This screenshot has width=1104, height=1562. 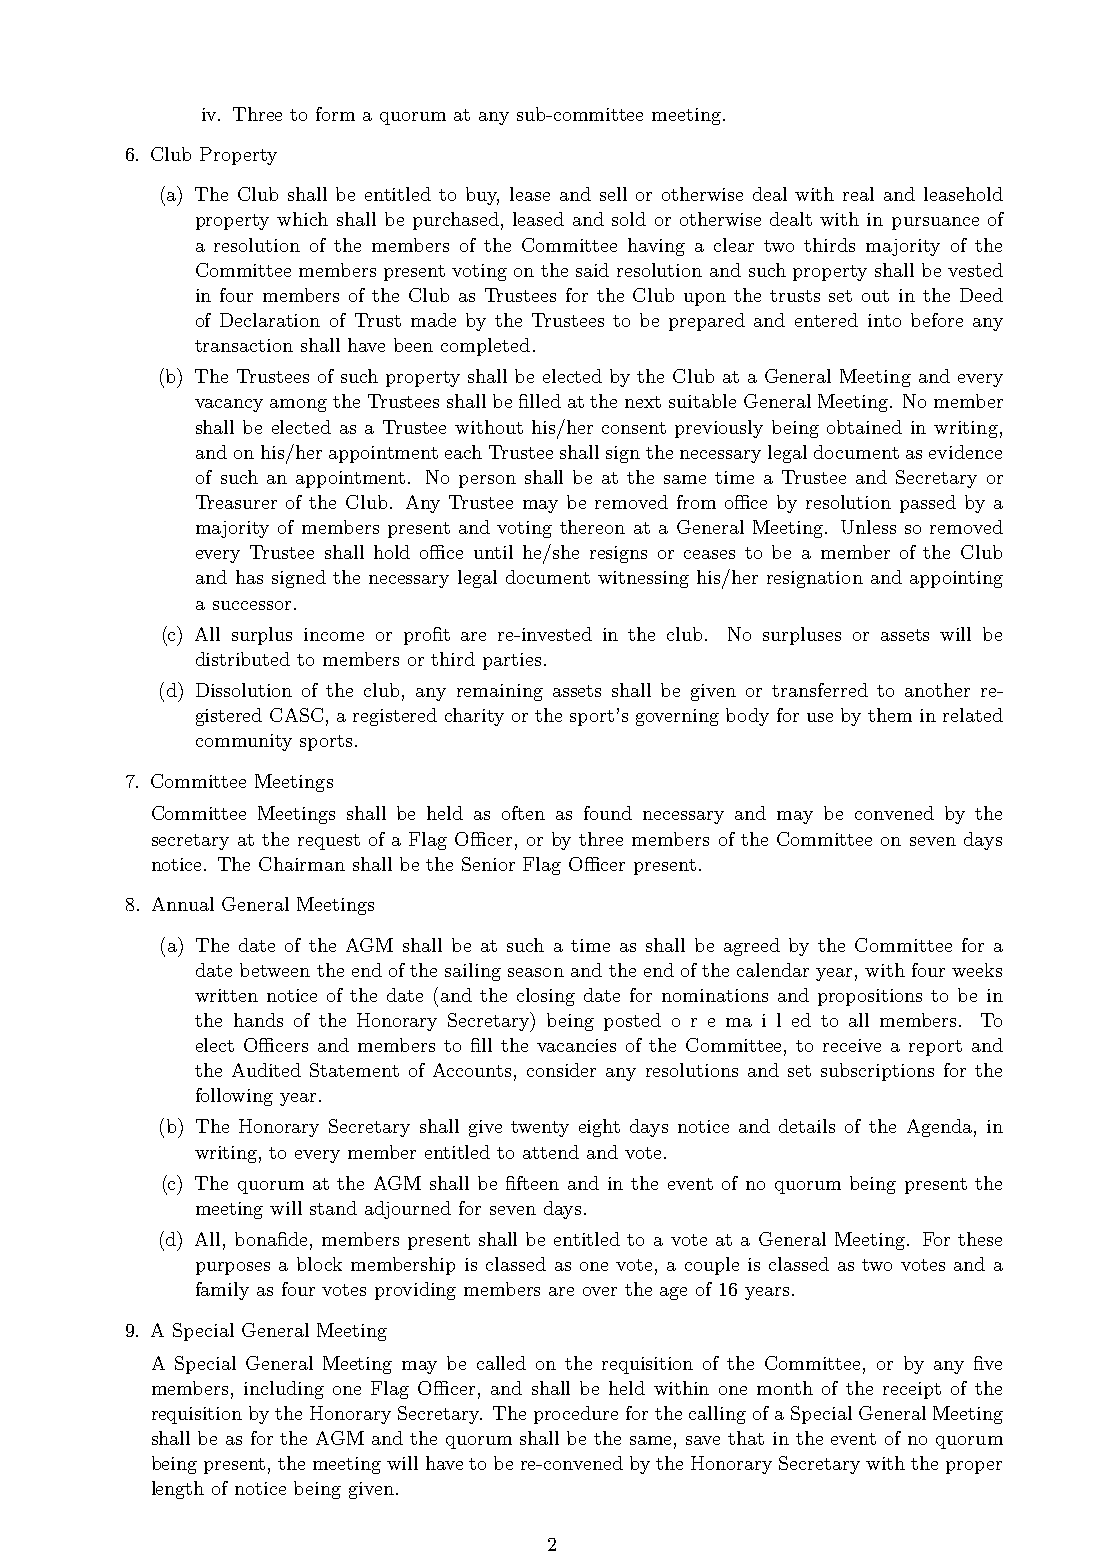 I want to click on Agenda, so click(x=939, y=1128).
